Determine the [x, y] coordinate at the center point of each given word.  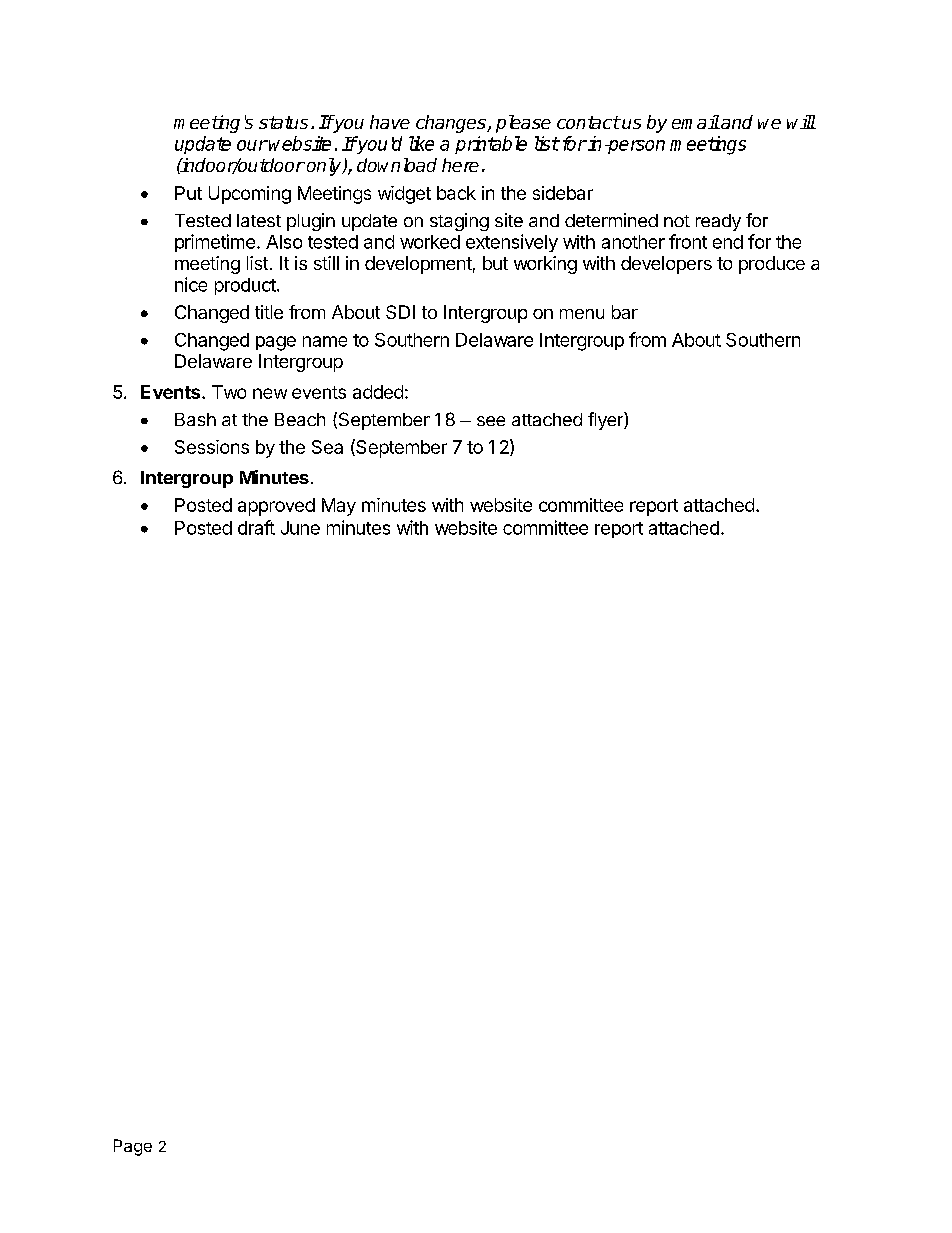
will [801, 122]
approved [276, 507]
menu [582, 314]
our [252, 145]
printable [491, 145]
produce [772, 265]
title [269, 312]
